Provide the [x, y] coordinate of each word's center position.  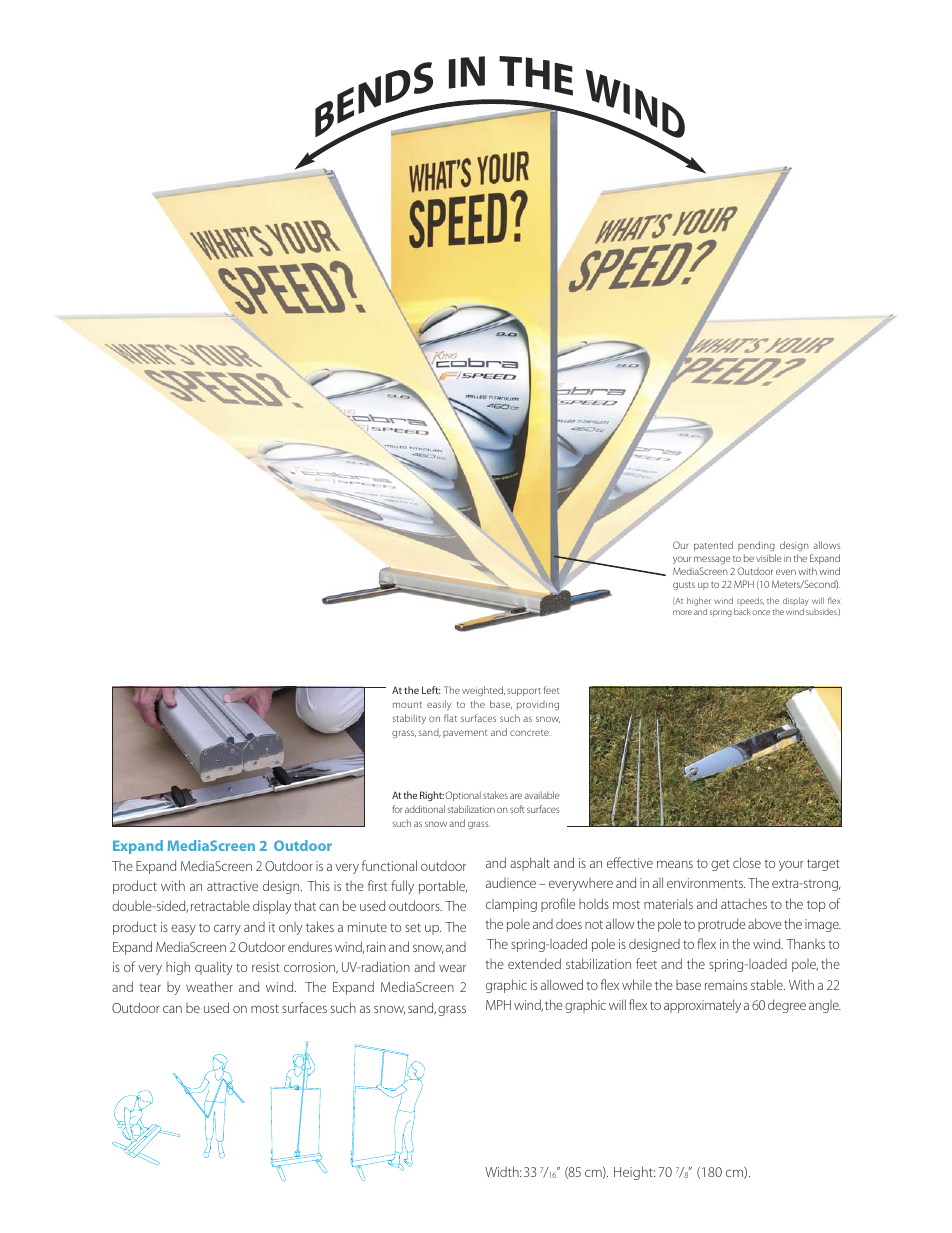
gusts [684, 586]
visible [769, 558]
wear [452, 968]
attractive [232, 886]
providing [538, 706]
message [712, 560]
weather [209, 986]
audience [511, 883]
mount [407, 705]
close [747, 862]
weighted [483, 691]
